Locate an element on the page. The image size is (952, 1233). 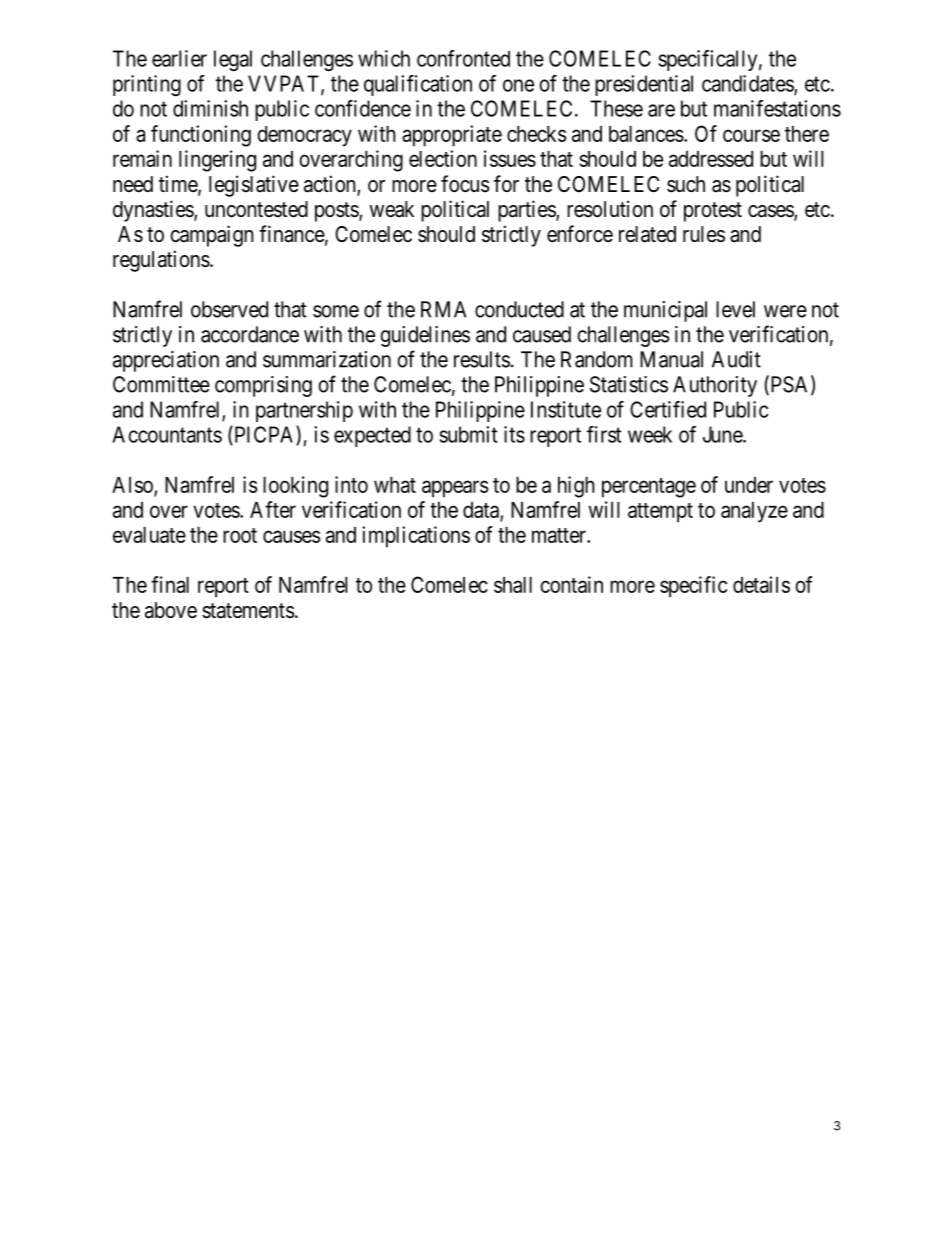
appears is located at coordinates (455, 489).
